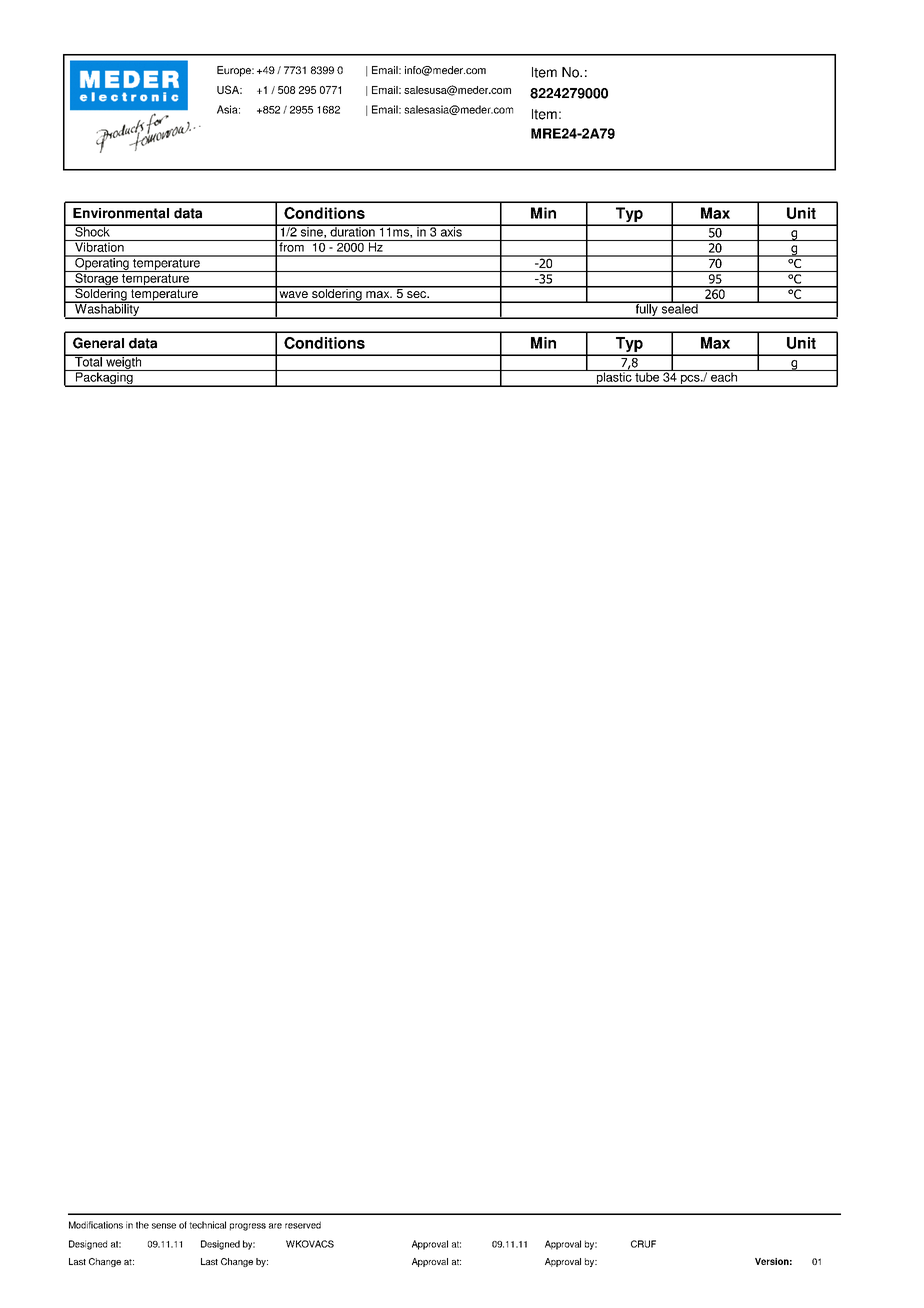 The height and width of the screenshot is (1308, 924). I want to click on from, so click(291, 246).
